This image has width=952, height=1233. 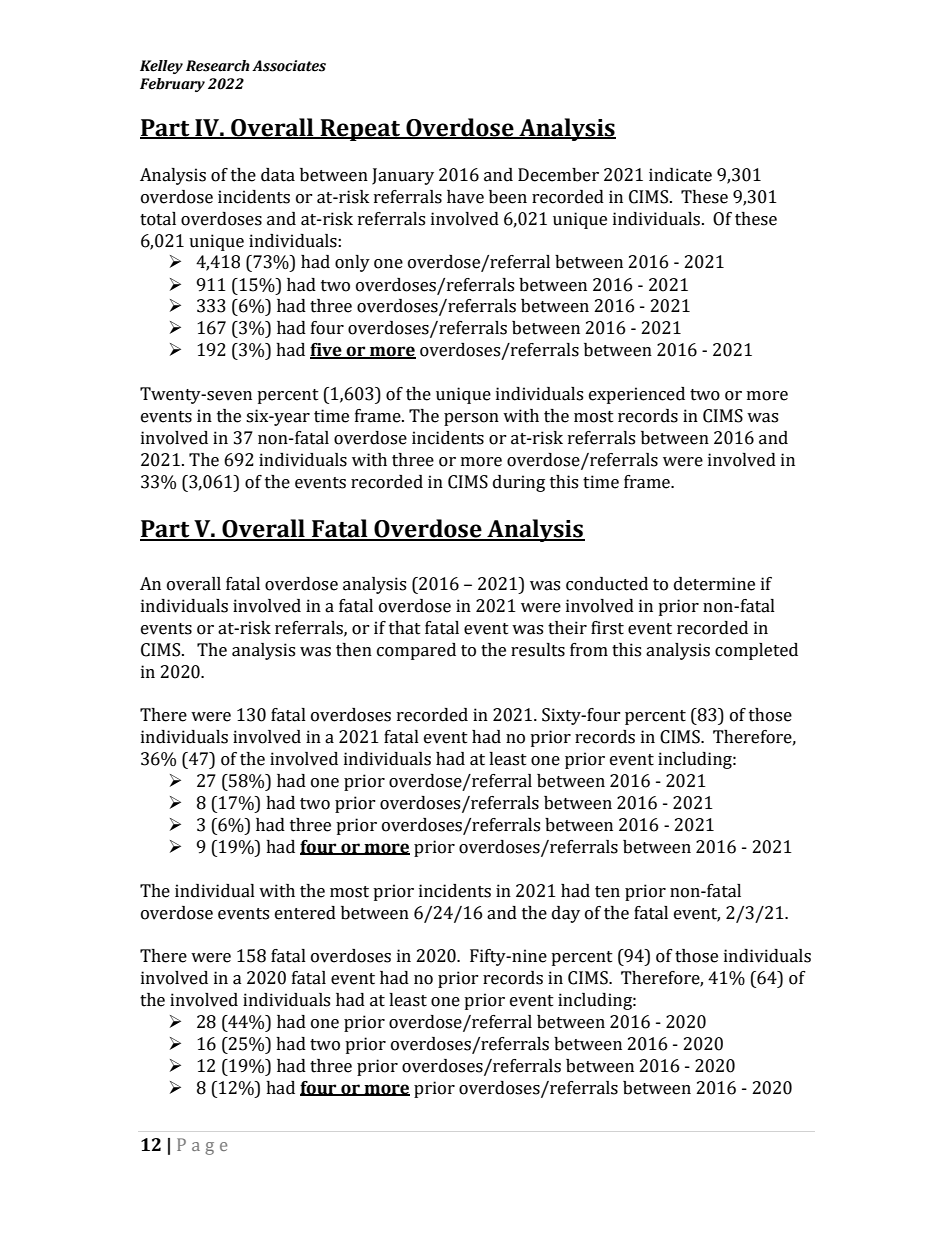 What do you see at coordinates (607, 892) in the image?
I see `ten` at bounding box center [607, 892].
